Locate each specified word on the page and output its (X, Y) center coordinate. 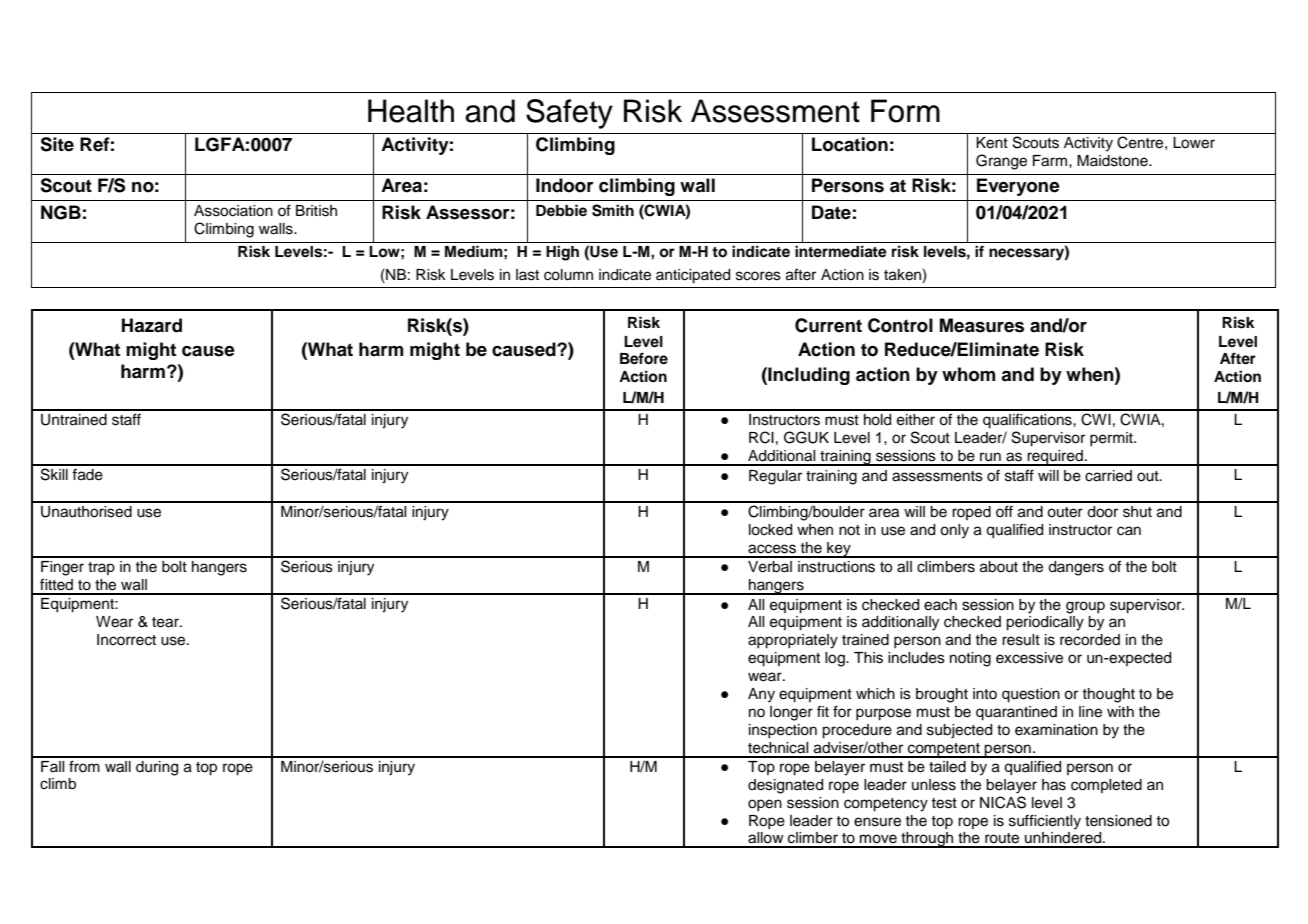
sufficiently (1045, 822)
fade (87, 475)
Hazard (152, 325)
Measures (982, 325)
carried (1108, 476)
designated (785, 786)
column (568, 275)
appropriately (793, 641)
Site (57, 144)
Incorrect (126, 640)
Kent (992, 143)
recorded (1090, 640)
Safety (569, 114)
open (765, 805)
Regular (775, 477)
